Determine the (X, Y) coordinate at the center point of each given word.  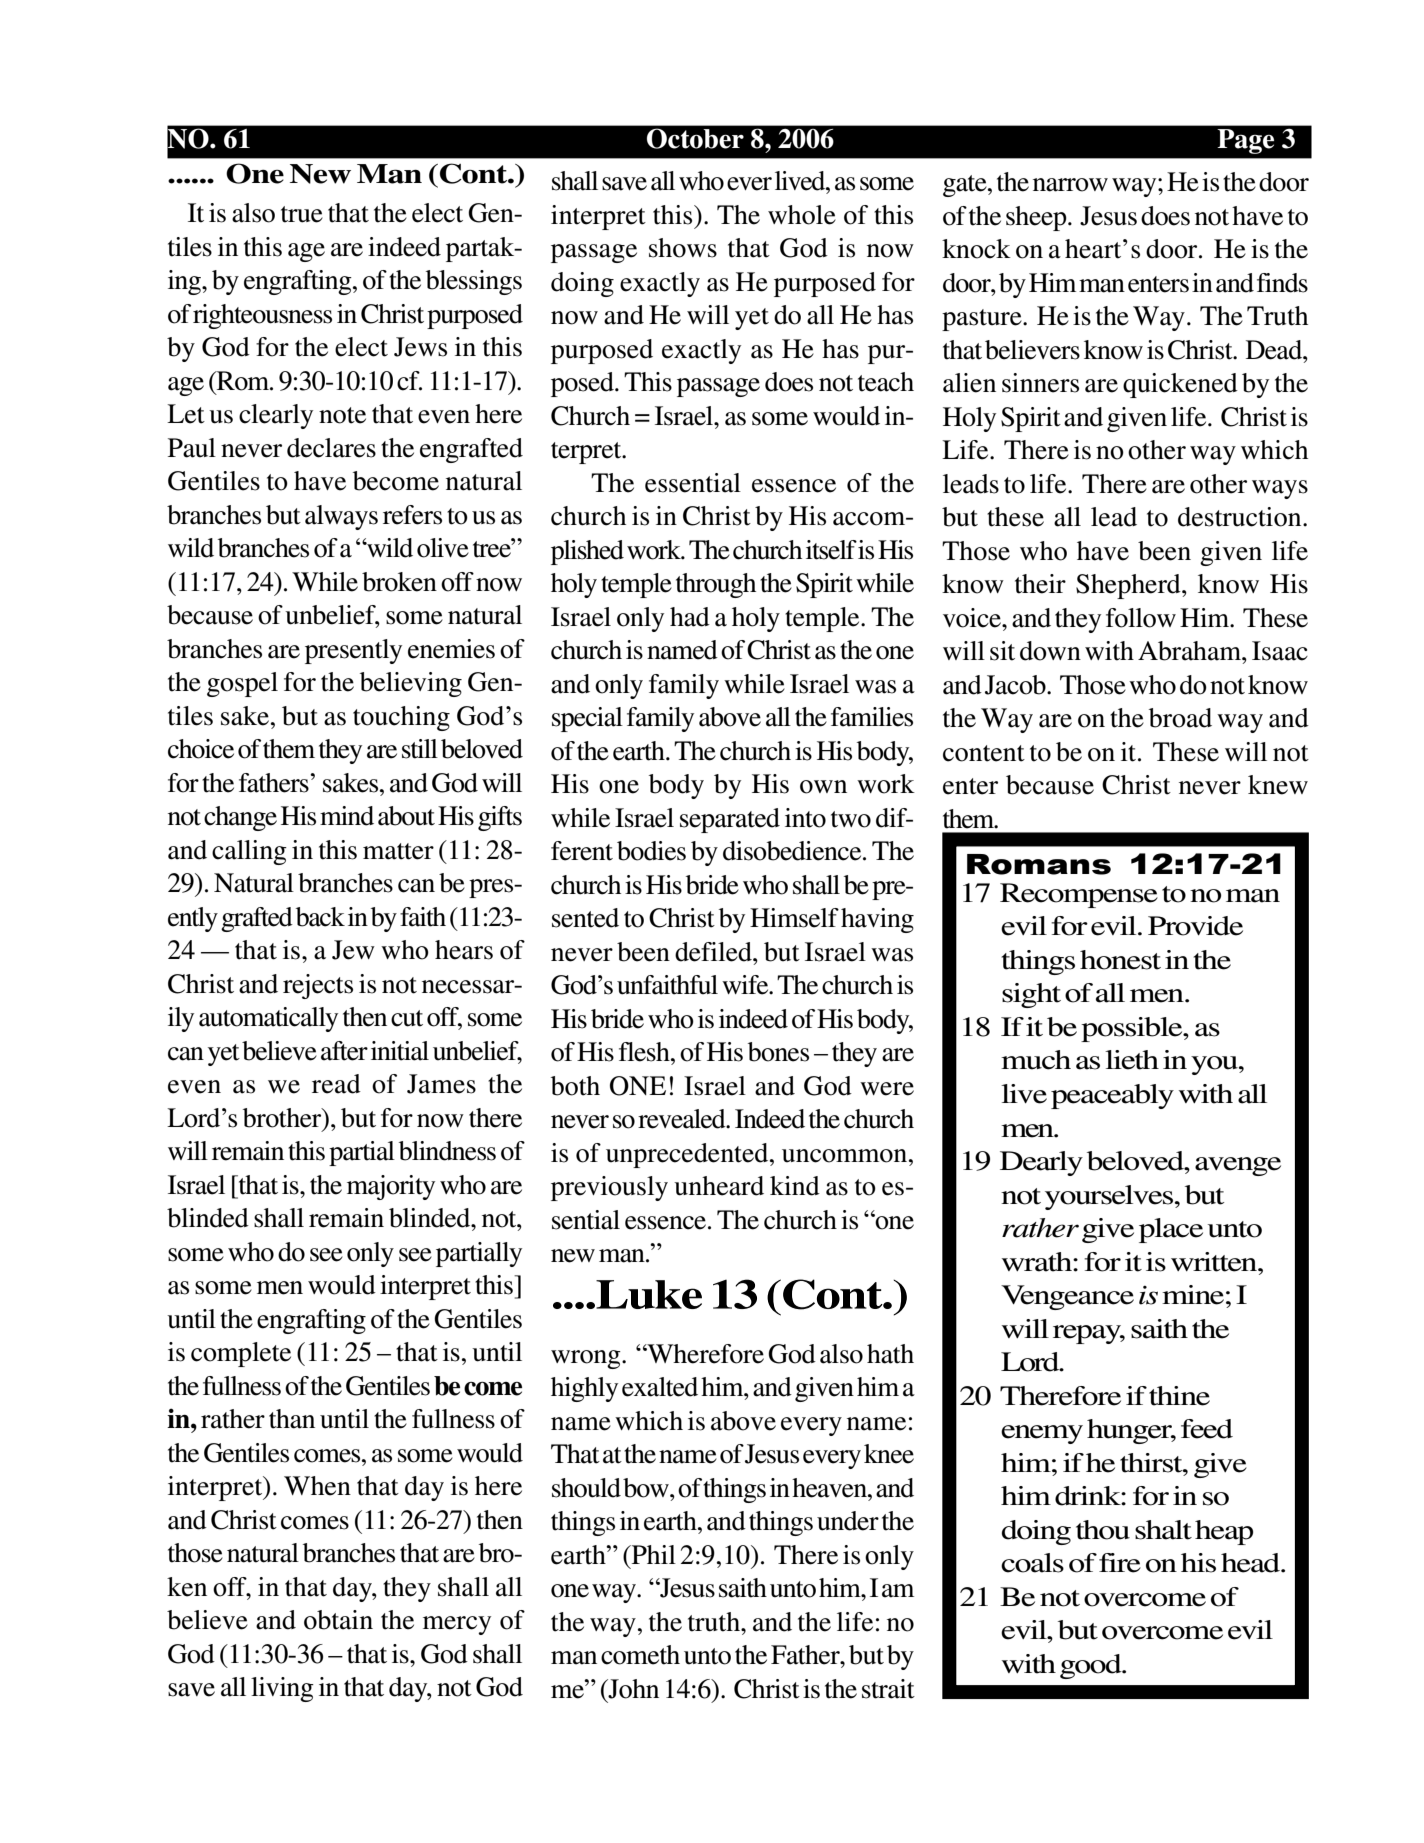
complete (241, 1354)
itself (831, 550)
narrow (1070, 185)
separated (730, 820)
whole (802, 215)
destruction (1241, 517)
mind (347, 816)
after (344, 1051)
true (302, 214)
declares (331, 448)
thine (1179, 1396)
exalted (660, 1387)
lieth (1132, 1060)
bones (778, 1052)
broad (1180, 718)
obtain (338, 1620)
